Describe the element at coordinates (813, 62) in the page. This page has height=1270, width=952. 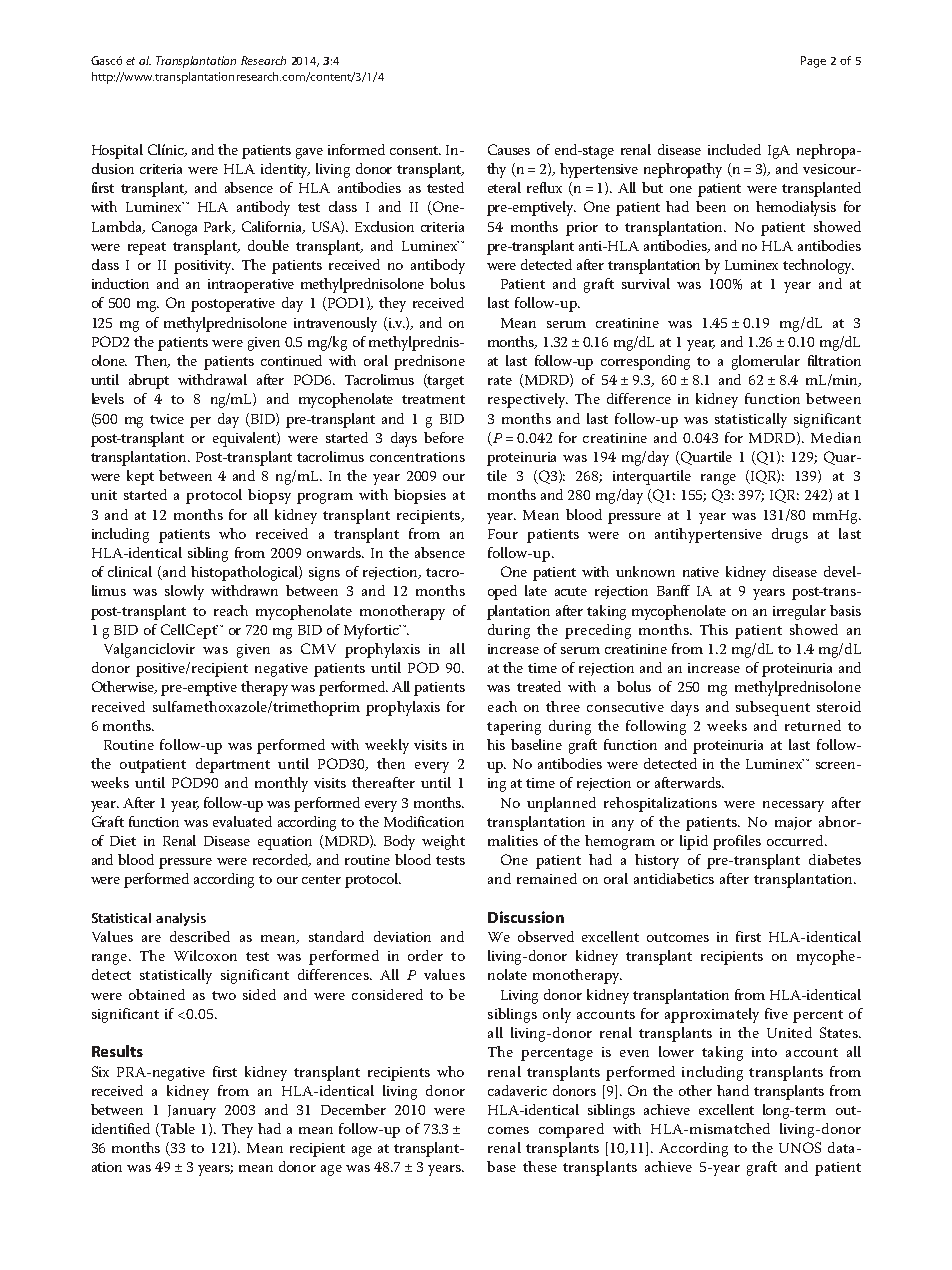
I see `Page` at that location.
